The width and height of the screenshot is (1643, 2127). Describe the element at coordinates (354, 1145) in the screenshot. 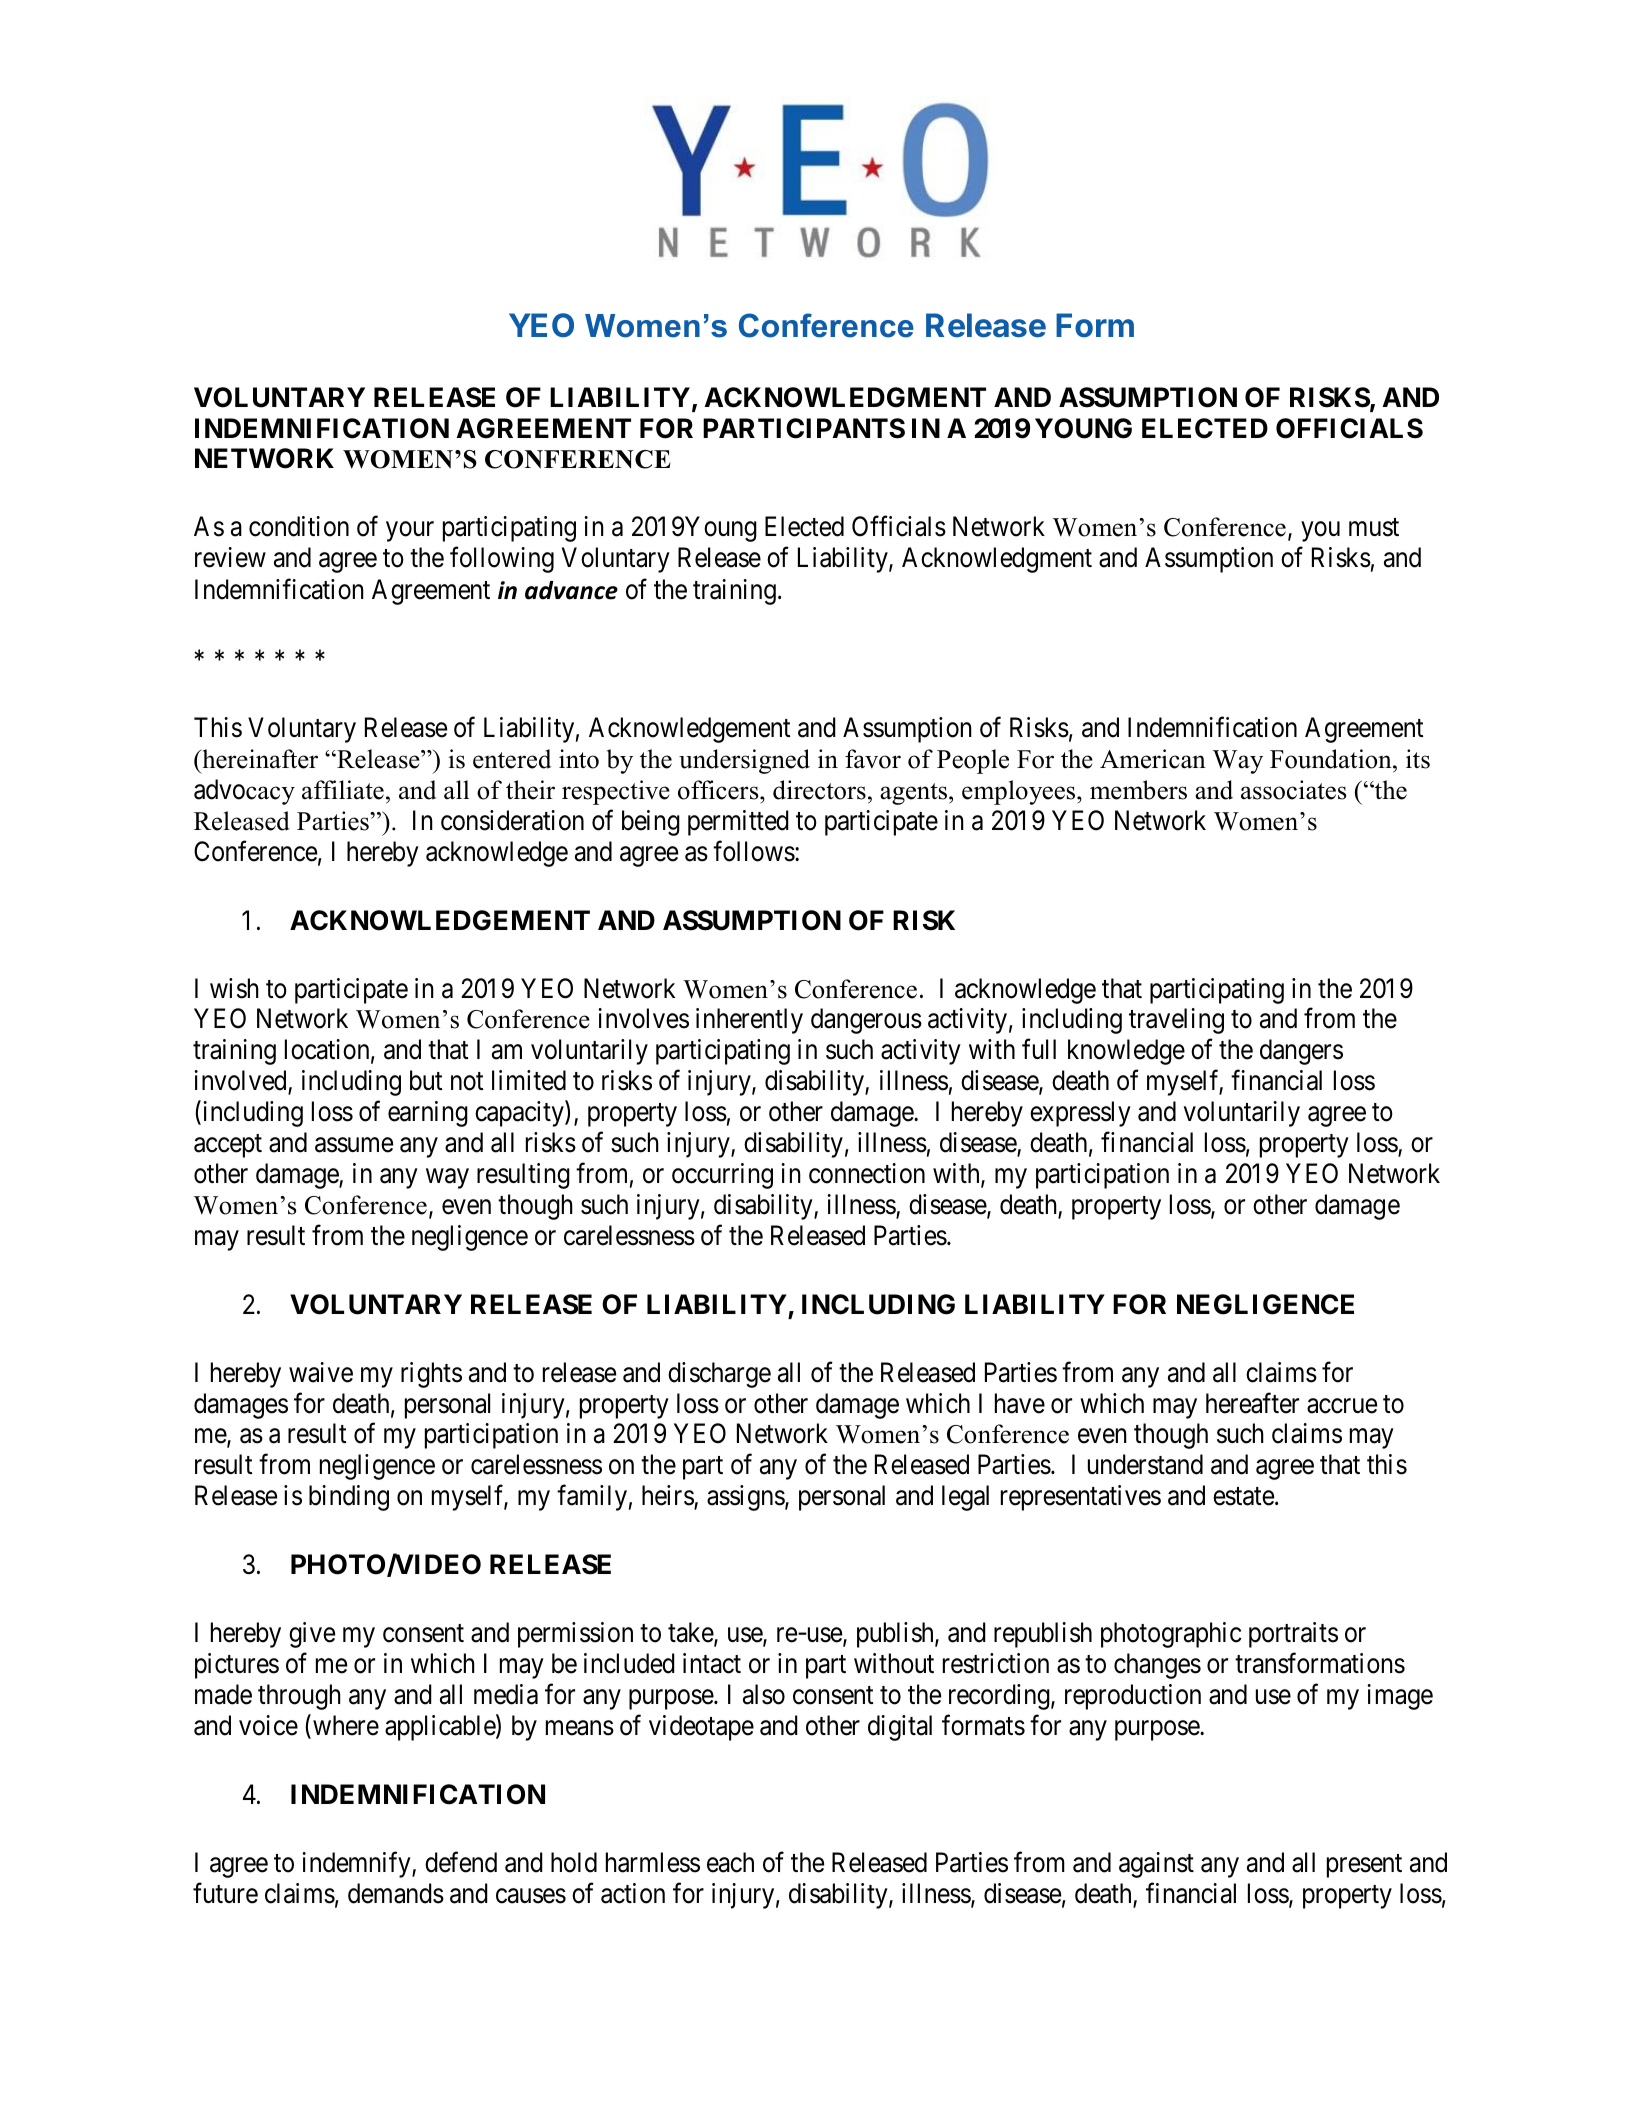

I see `assume` at that location.
